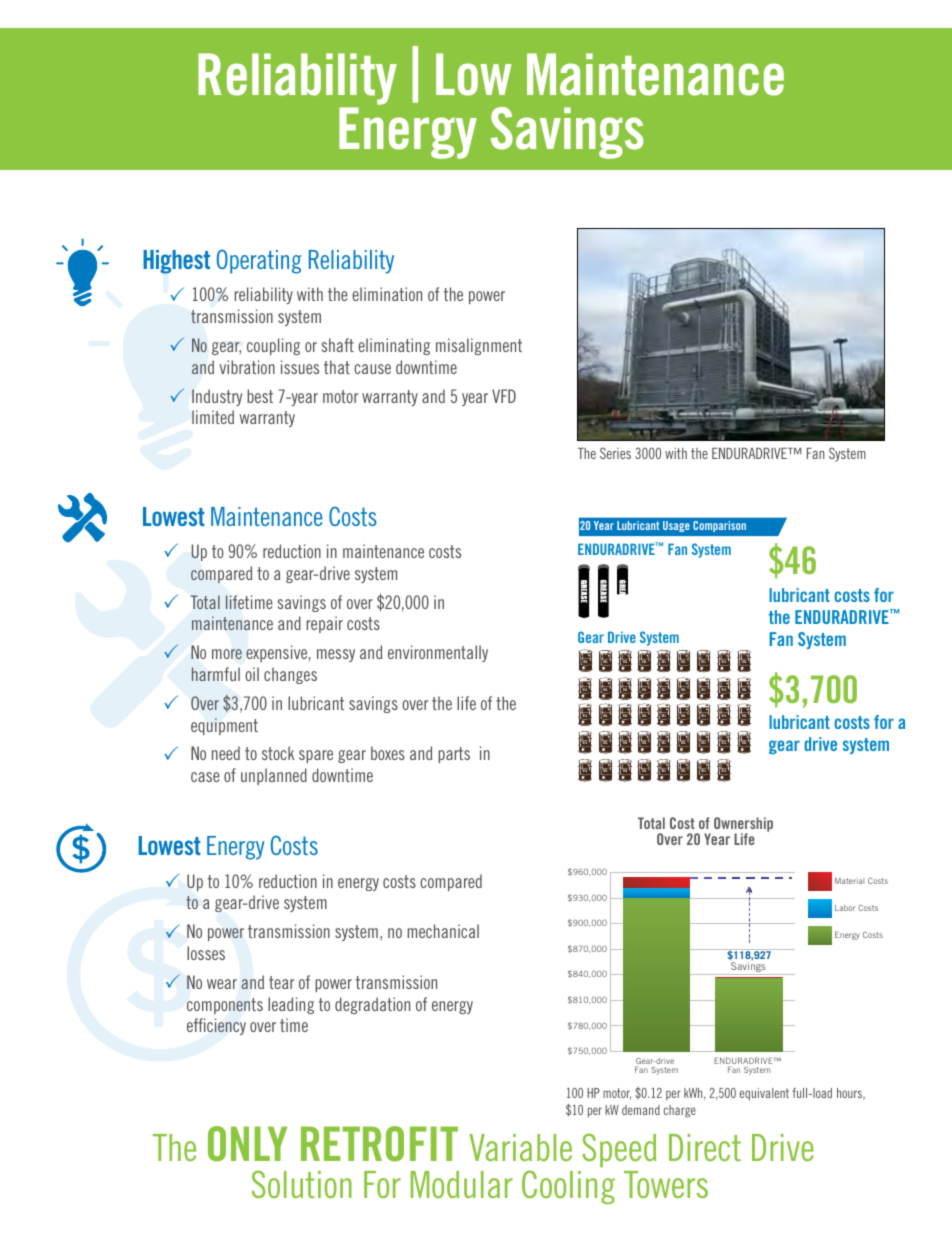 The width and height of the page is (952, 1233). Describe the element at coordinates (454, 755) in the page. I see `parts` at that location.
